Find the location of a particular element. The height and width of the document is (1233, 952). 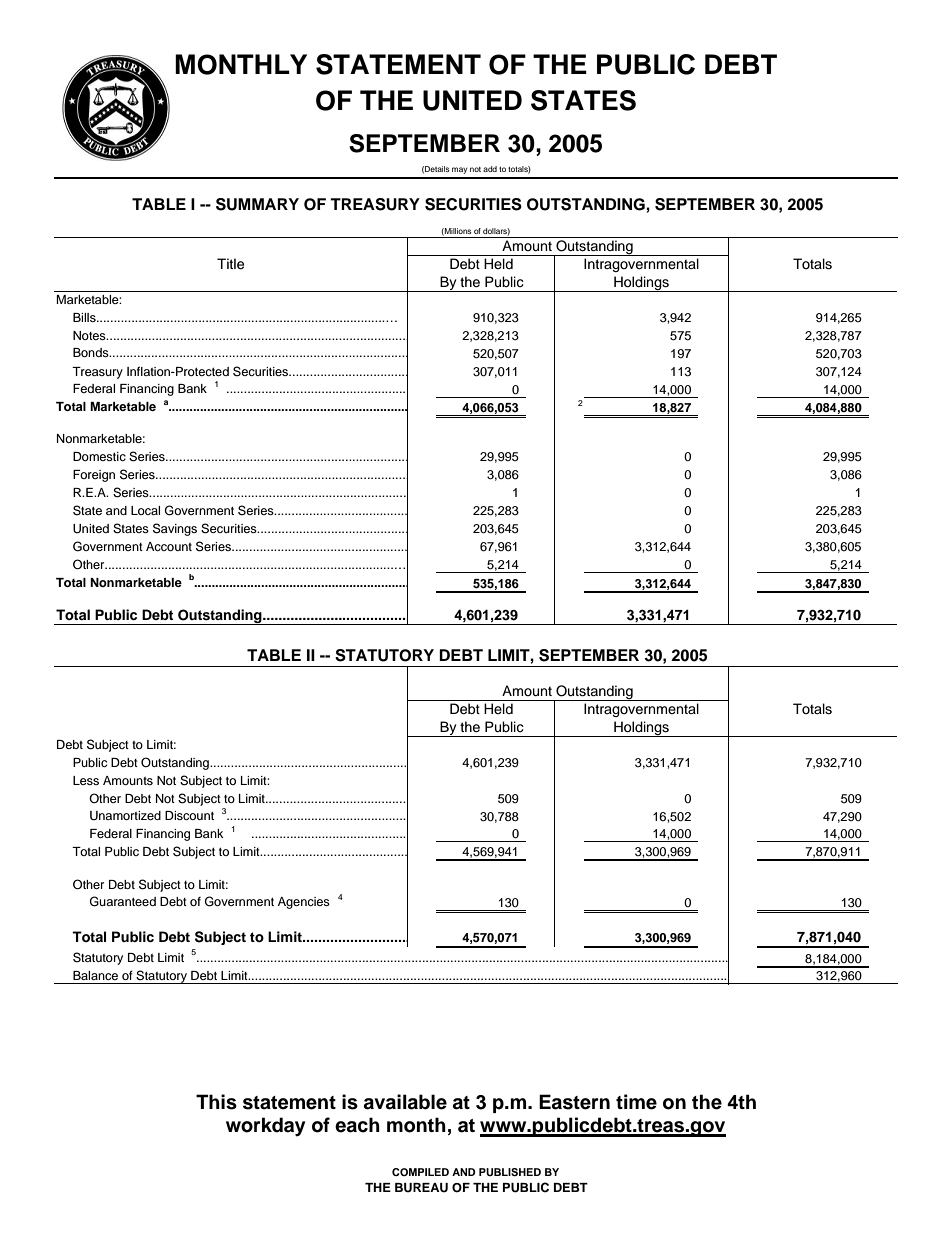

Eastern is located at coordinates (574, 1102).
